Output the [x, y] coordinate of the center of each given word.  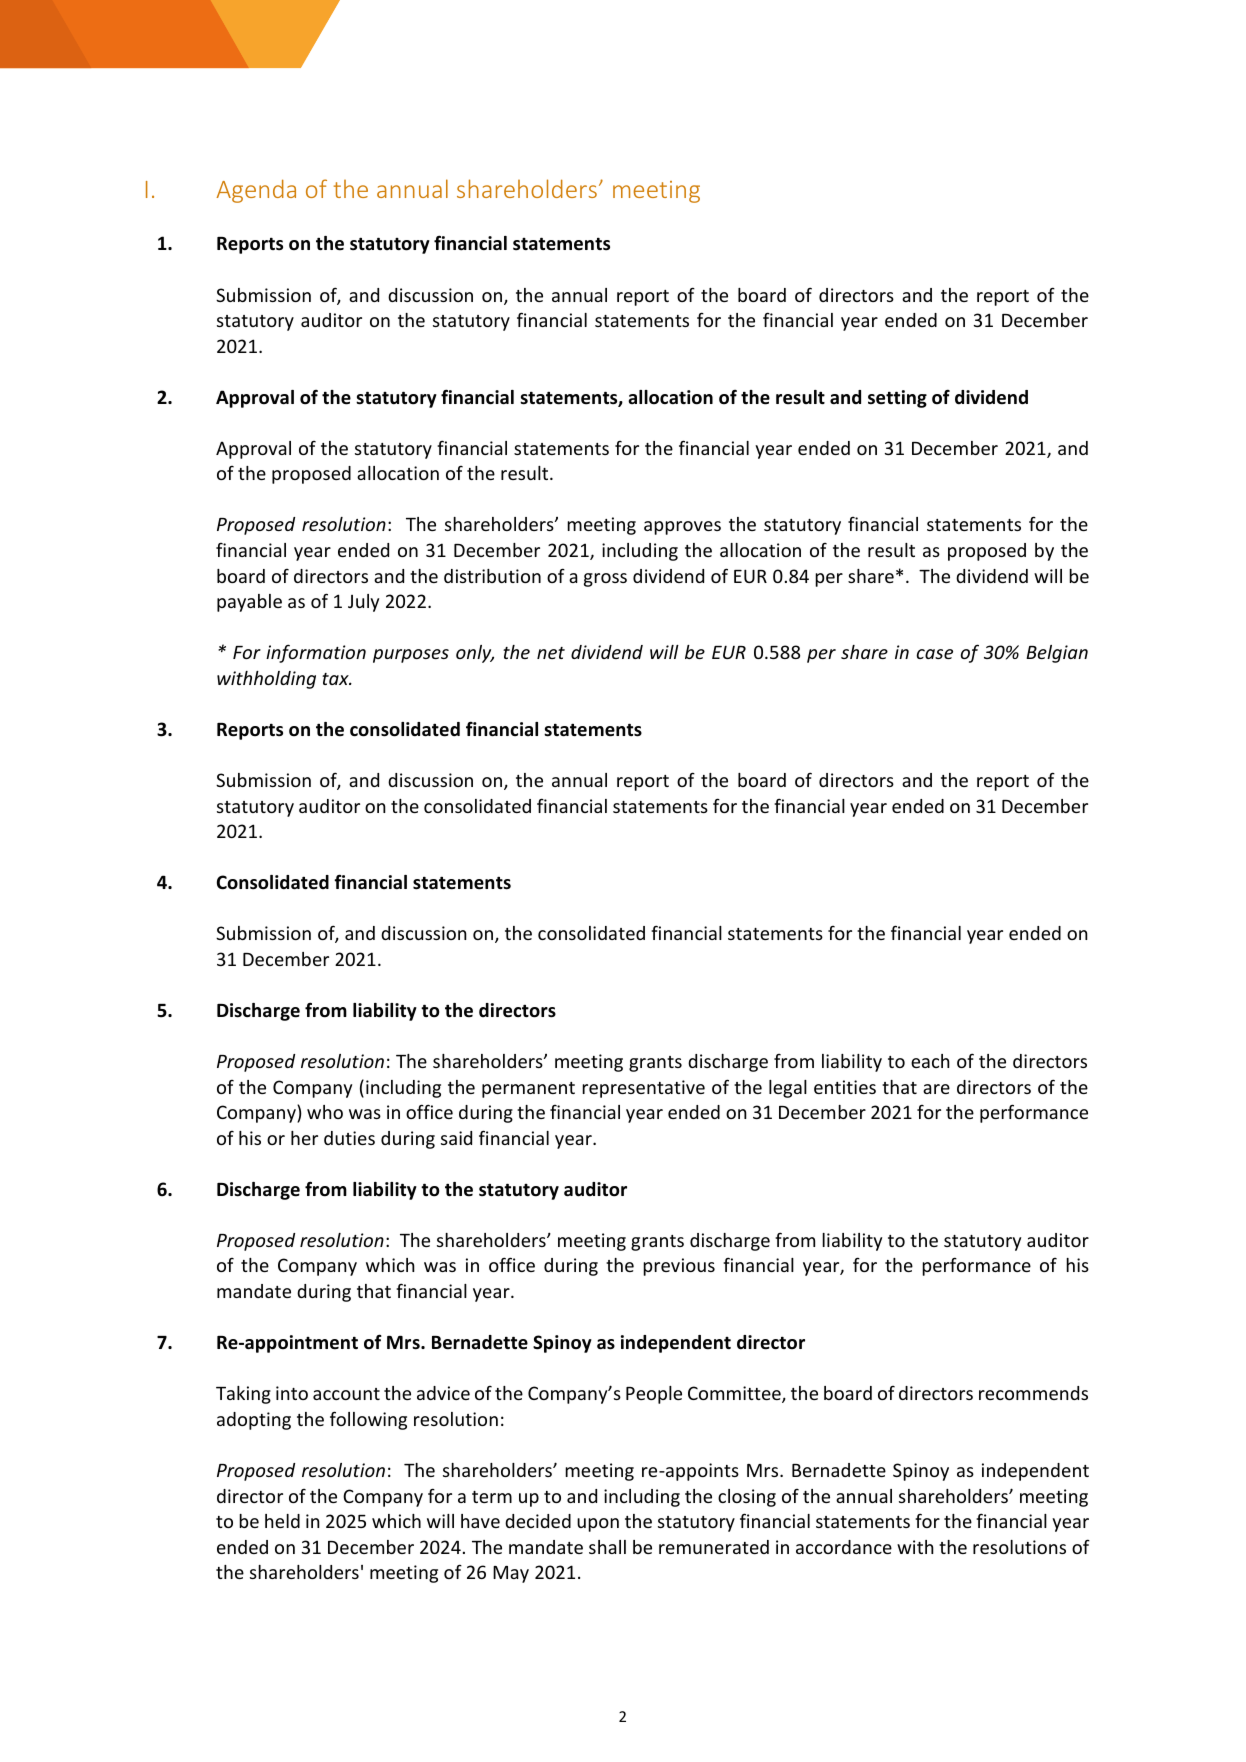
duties [349, 1138]
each [930, 1061]
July [363, 603]
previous [679, 1267]
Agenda [256, 191]
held [282, 1521]
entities [845, 1087]
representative [643, 1089]
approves [682, 528]
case [935, 654]
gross [605, 580]
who [325, 1112]
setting [897, 399]
